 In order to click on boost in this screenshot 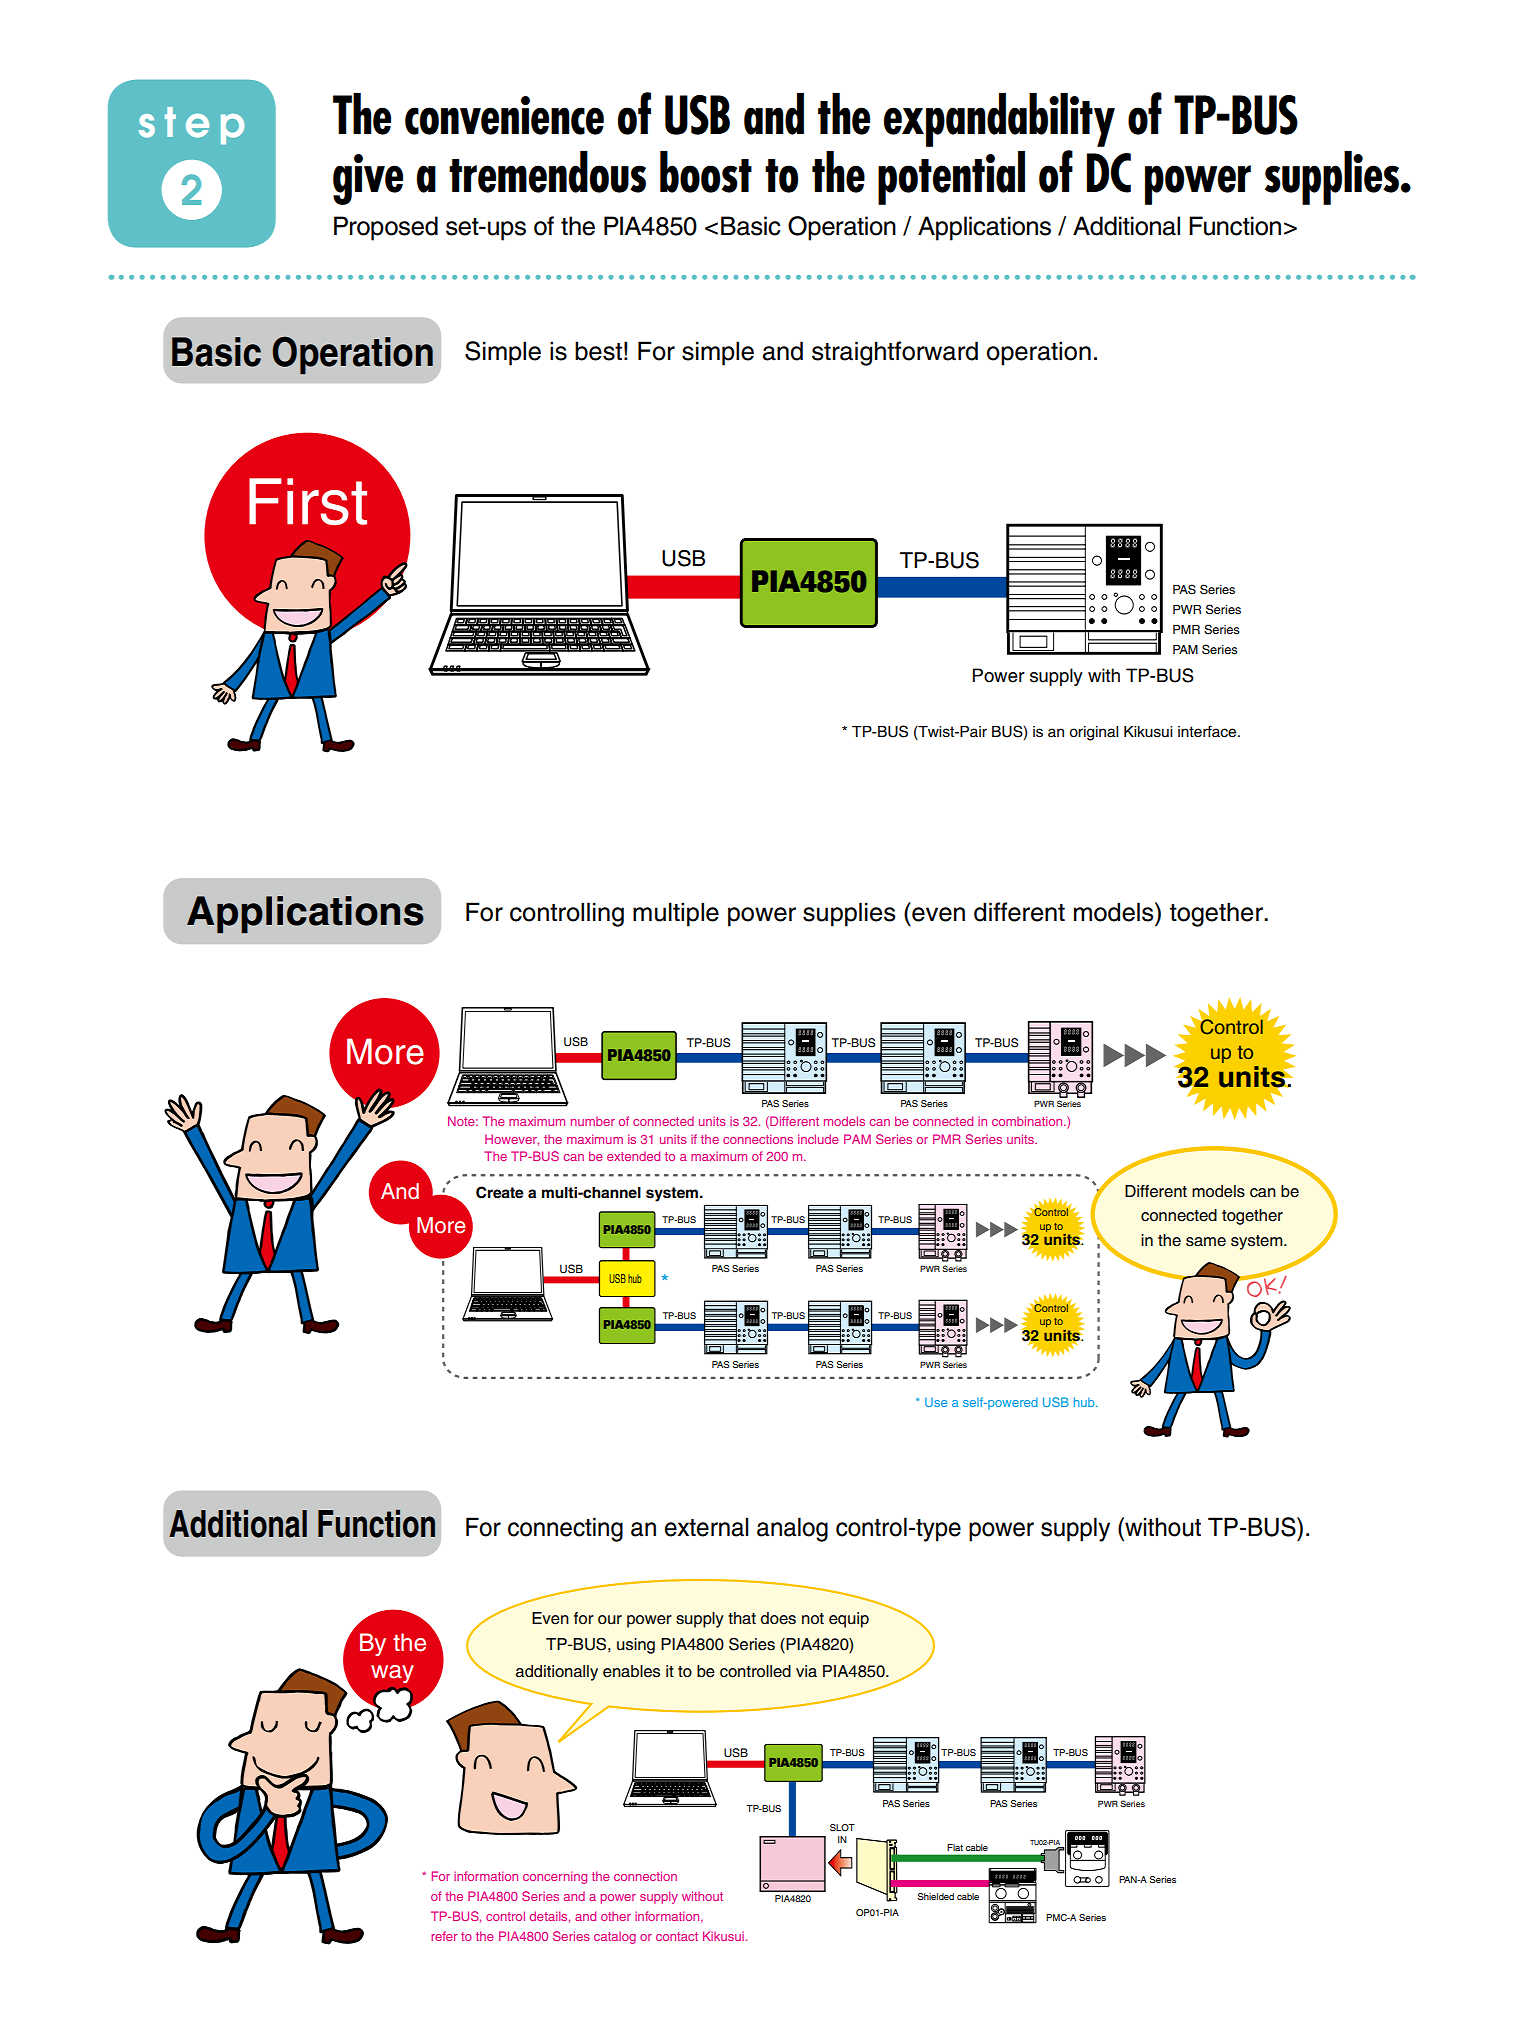, I will do `click(706, 172)`.
